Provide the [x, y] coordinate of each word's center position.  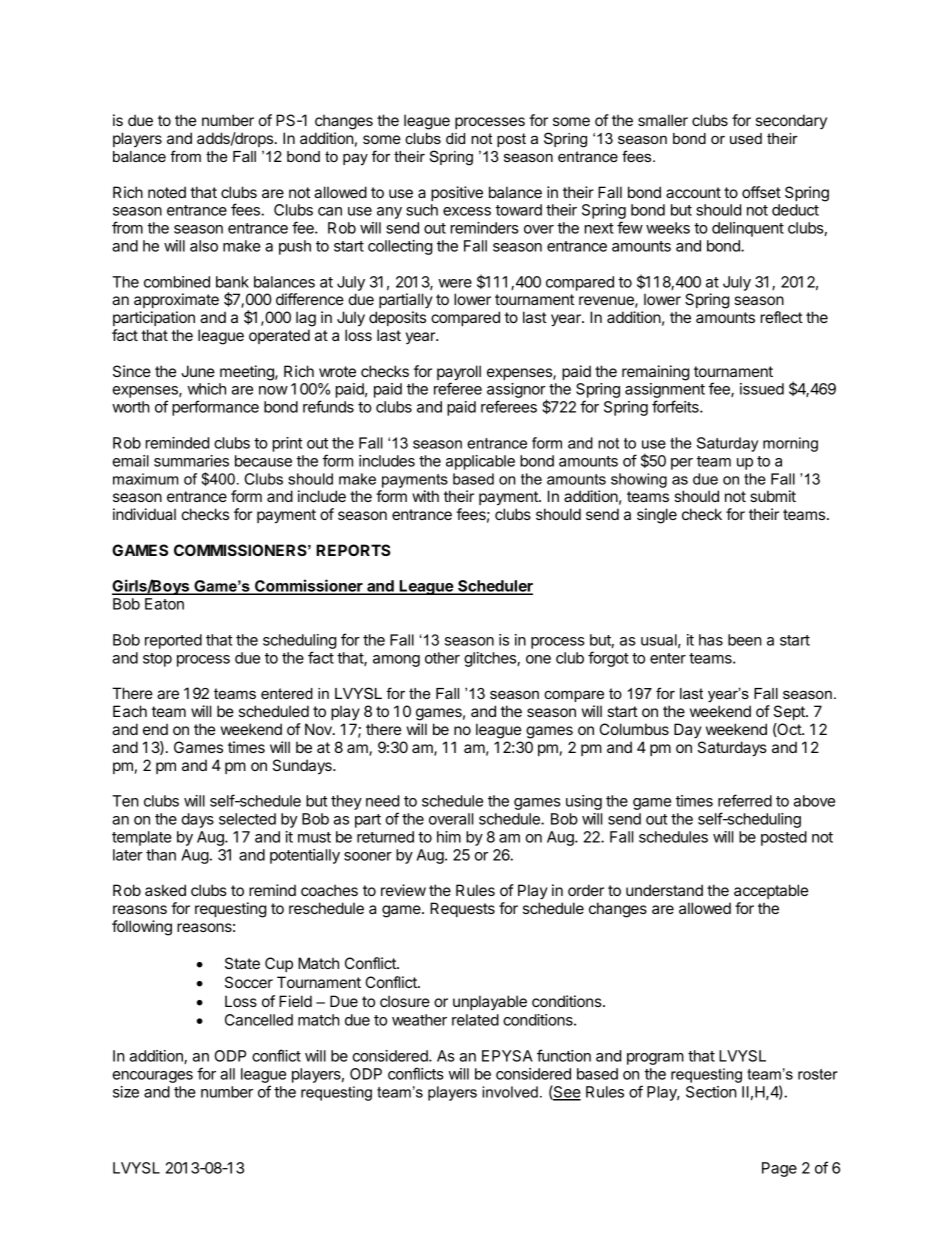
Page [779, 1169]
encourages [153, 1077]
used [746, 138]
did [455, 138]
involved [510, 1092]
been [745, 640]
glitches [491, 659]
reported [173, 641]
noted [167, 192]
